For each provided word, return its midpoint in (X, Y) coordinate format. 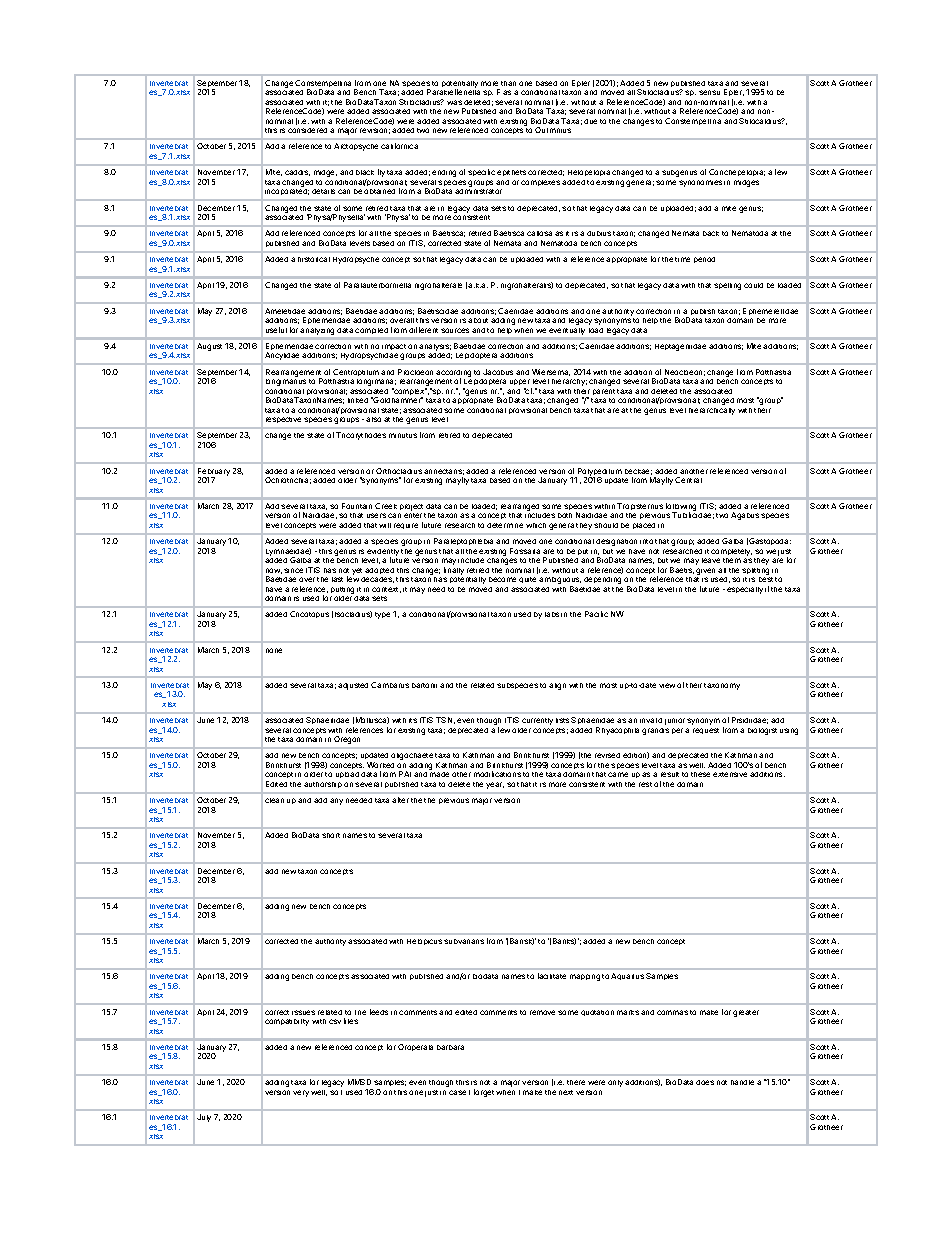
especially (745, 590)
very (301, 1093)
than (508, 83)
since (293, 570)
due (590, 121)
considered (307, 130)
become (502, 579)
